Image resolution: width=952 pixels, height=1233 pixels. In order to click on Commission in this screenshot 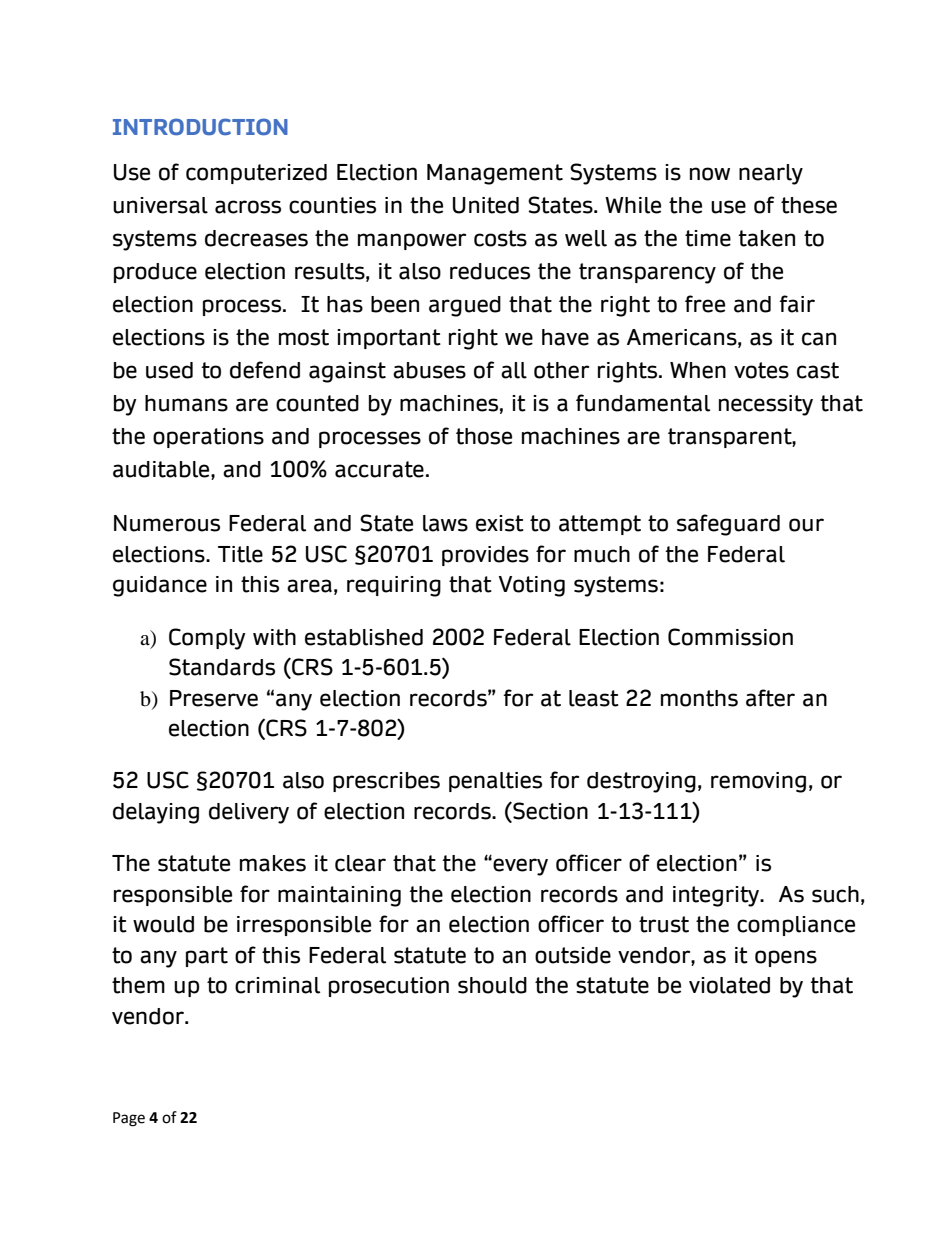, I will do `click(730, 637)`.
